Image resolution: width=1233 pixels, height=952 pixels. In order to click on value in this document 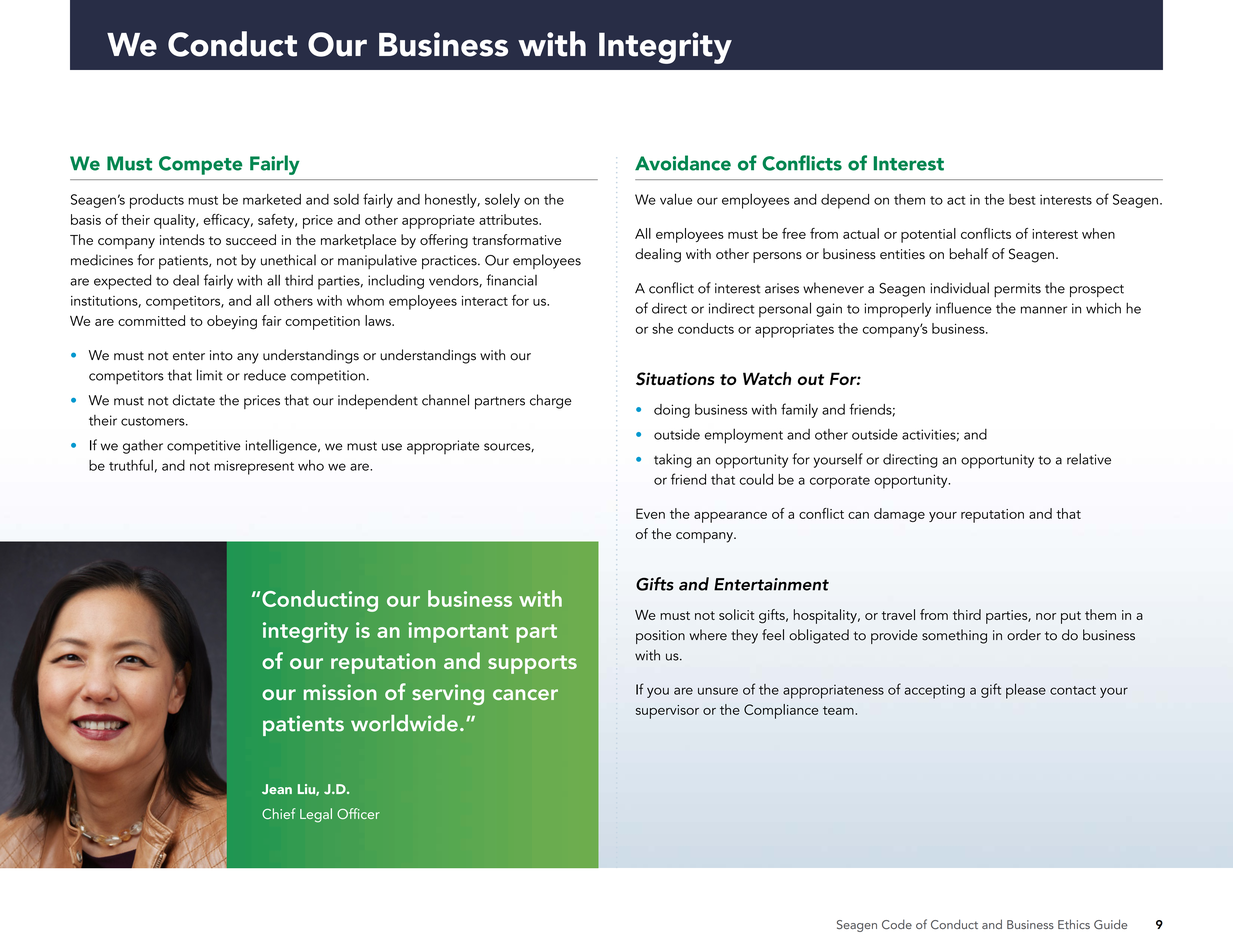, I will do `click(676, 199)`.
